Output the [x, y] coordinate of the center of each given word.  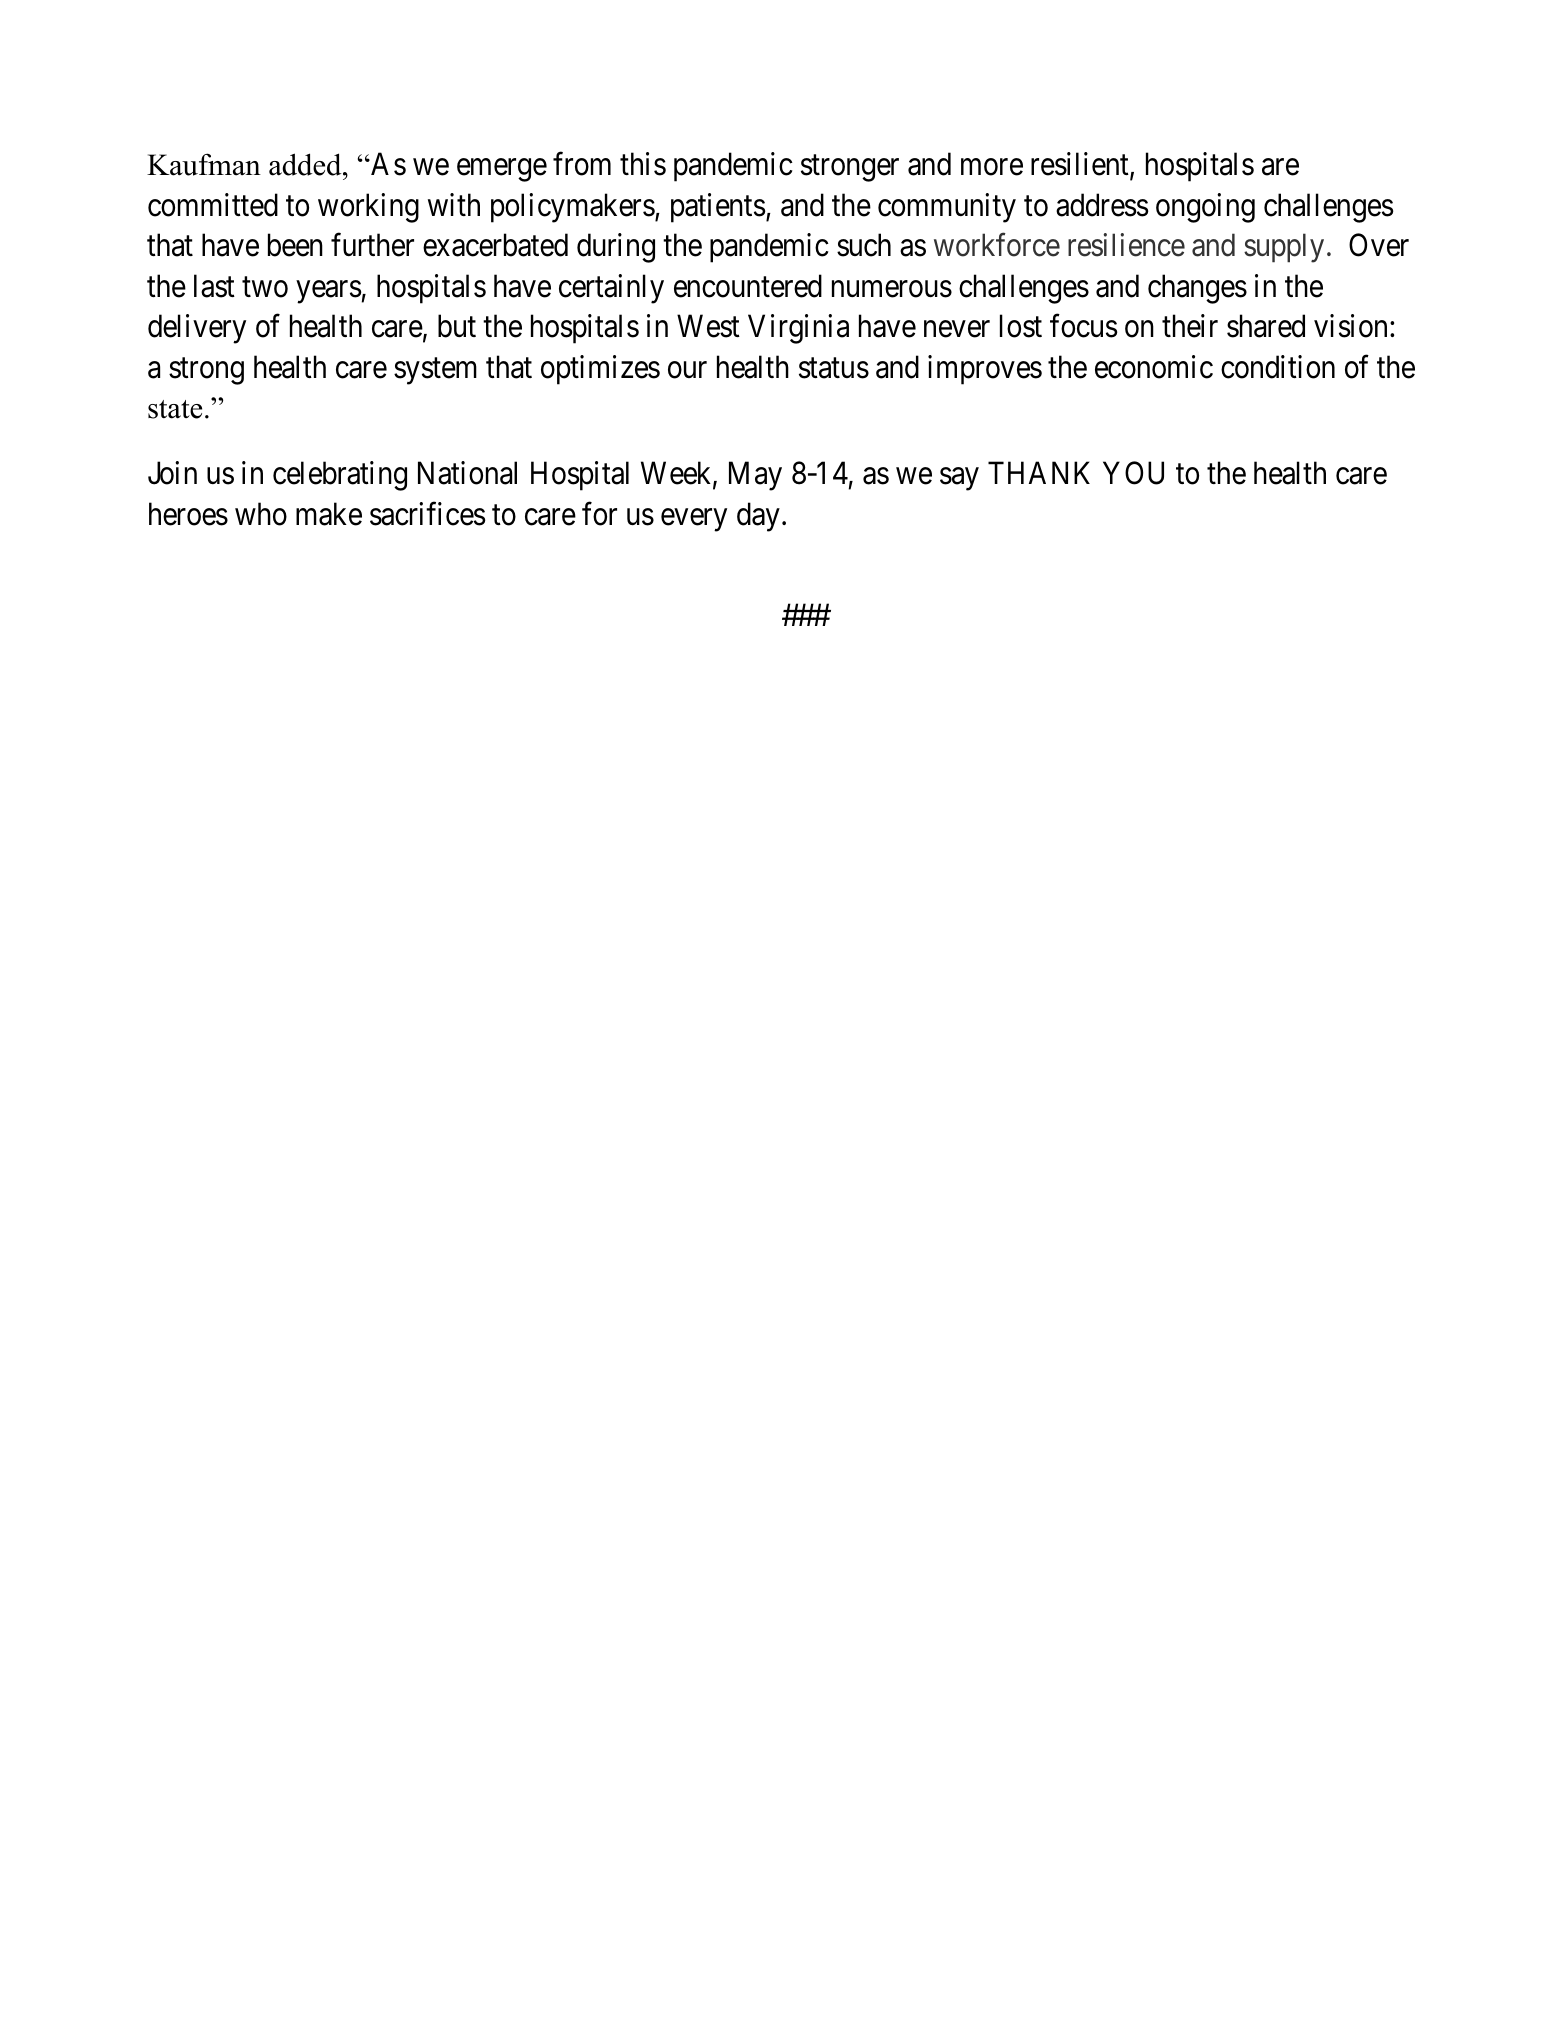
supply [1284, 248]
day [758, 517]
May [755, 476]
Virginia [798, 329]
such [864, 245]
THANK [1039, 473]
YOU [1133, 473]
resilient [1081, 165]
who [261, 514]
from [582, 164]
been [295, 245]
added [306, 164]
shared [1266, 326]
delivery [197, 329]
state [175, 409]
